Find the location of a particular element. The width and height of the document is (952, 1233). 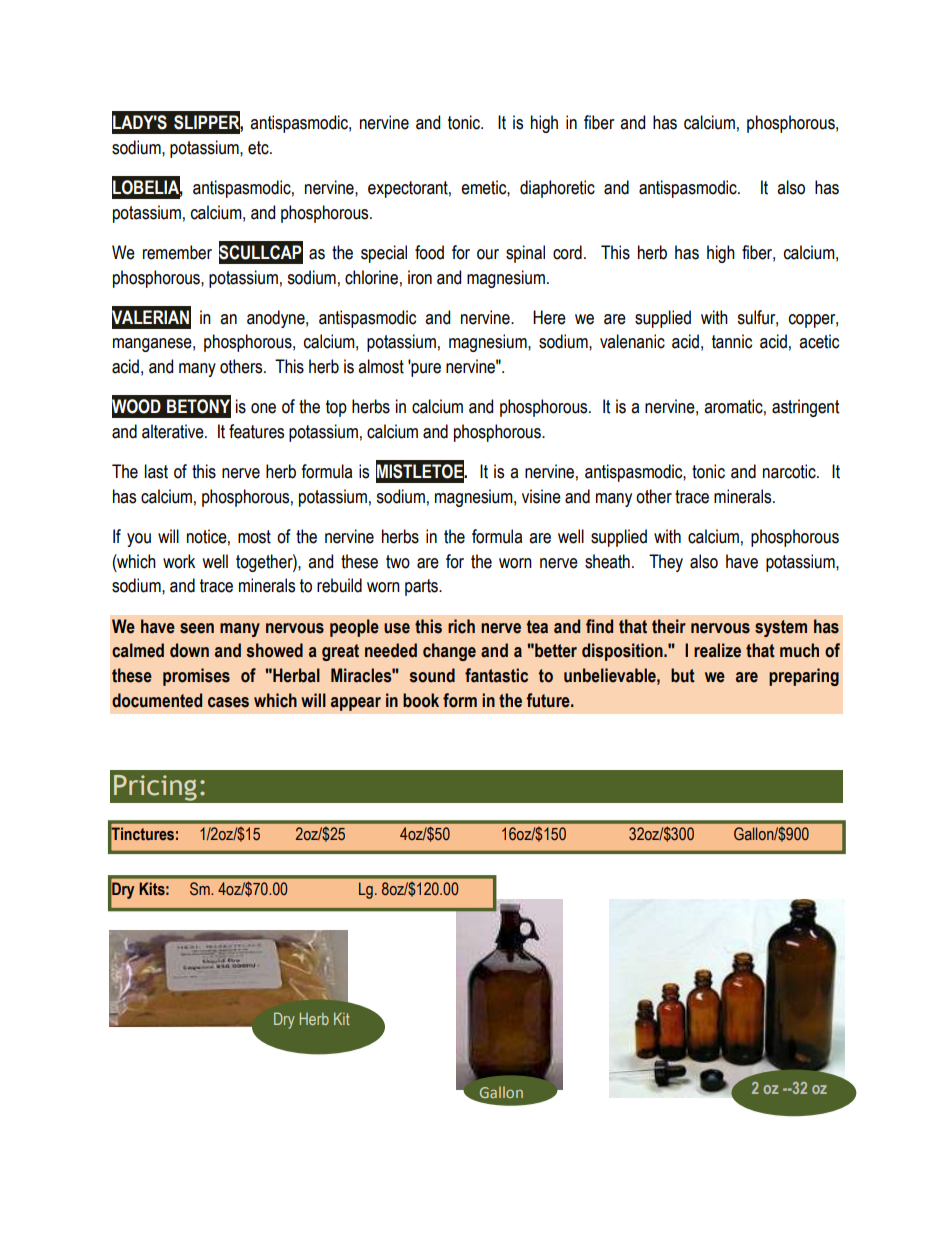

cord is located at coordinates (567, 252).
